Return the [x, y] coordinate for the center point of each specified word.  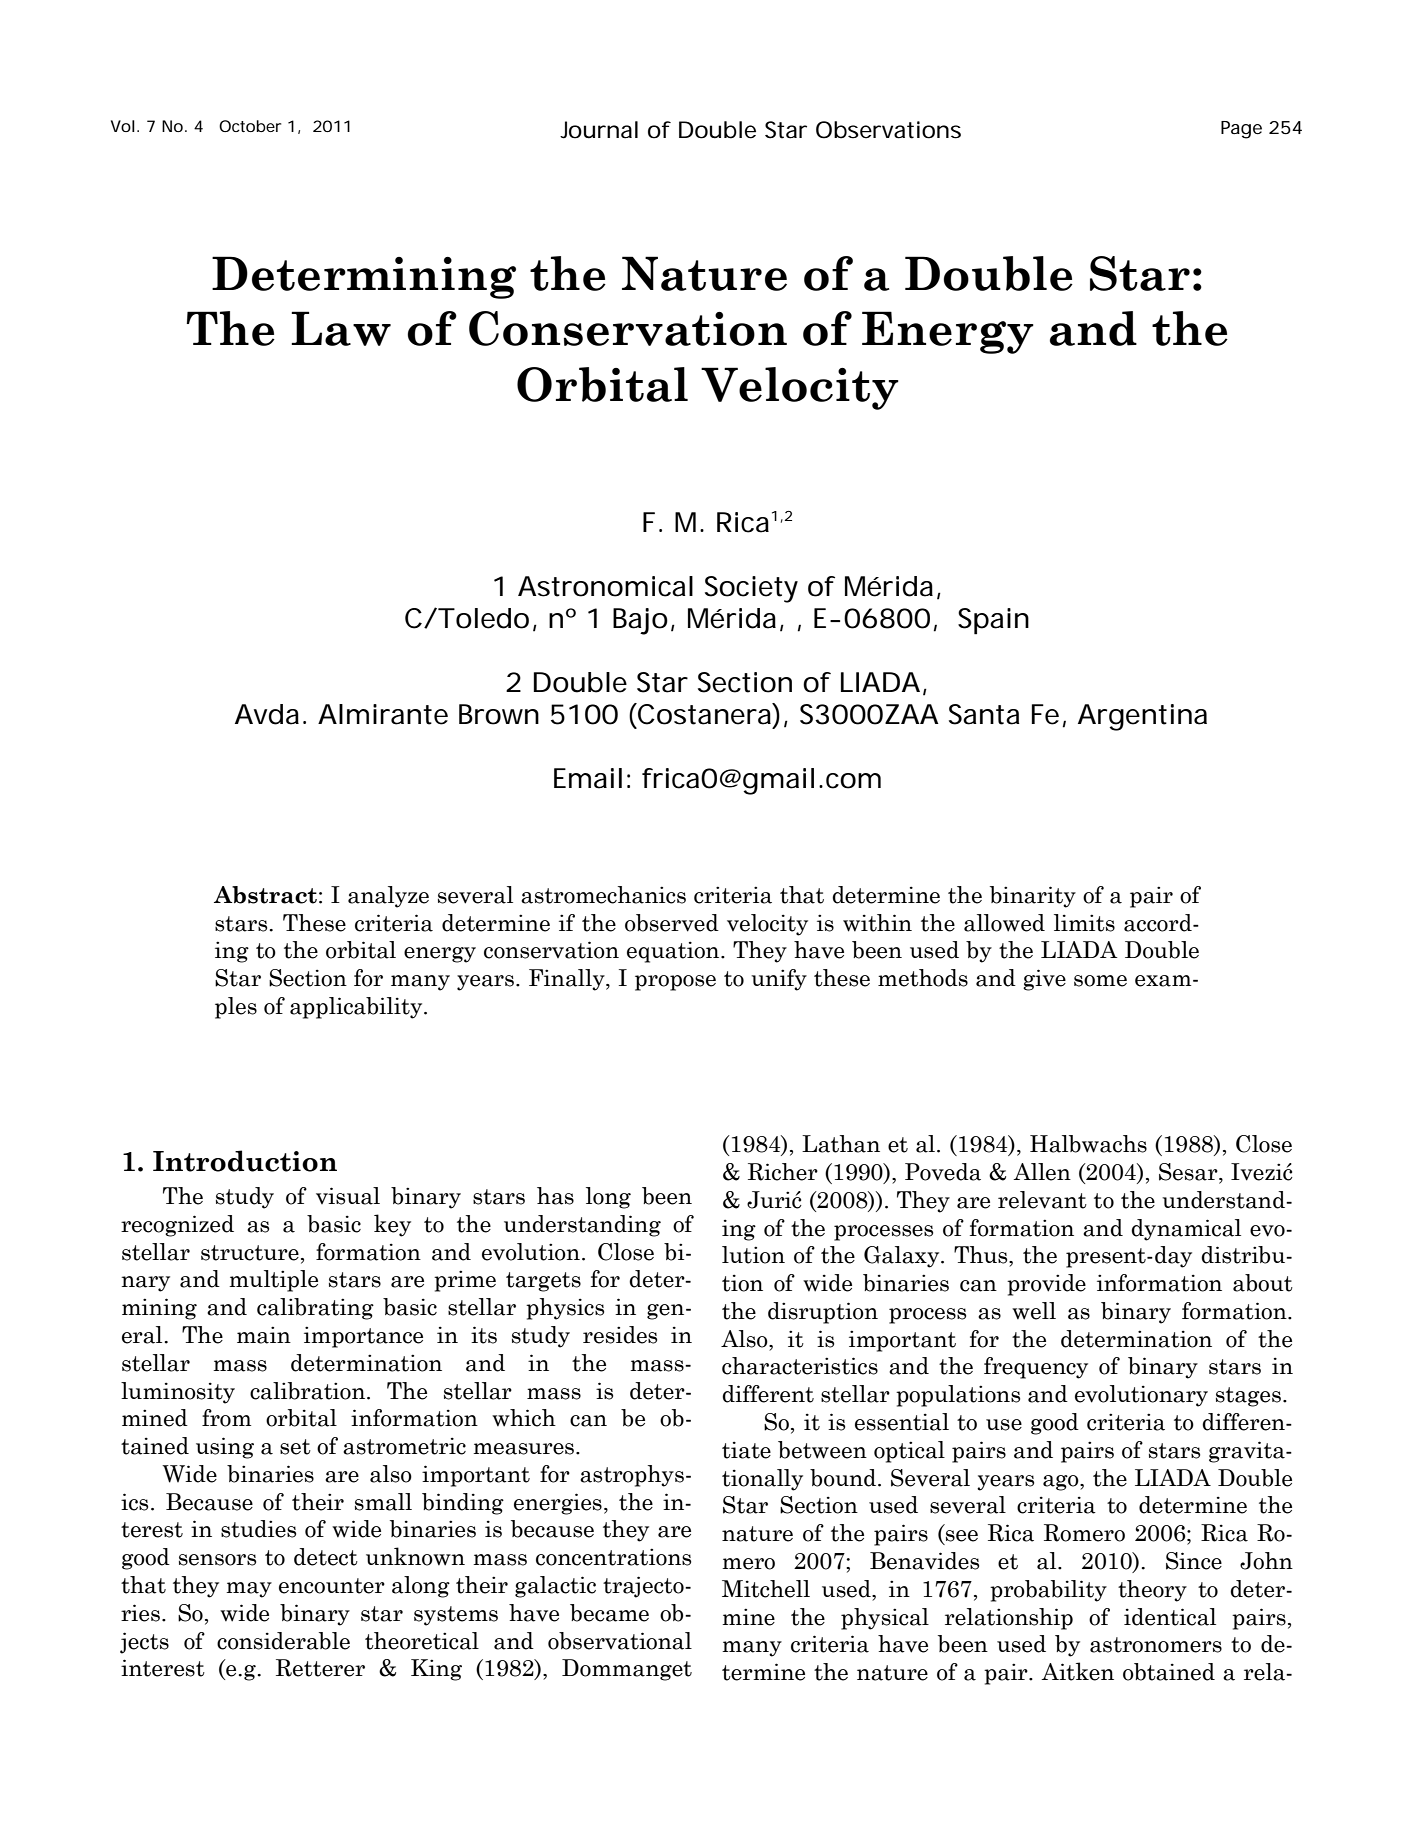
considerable [283, 1641]
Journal [599, 130]
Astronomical [605, 586]
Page [1241, 130]
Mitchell [766, 1589]
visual [348, 1196]
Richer [783, 1172]
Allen [1042, 1172]
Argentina [1142, 717]
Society [751, 589]
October [250, 126]
